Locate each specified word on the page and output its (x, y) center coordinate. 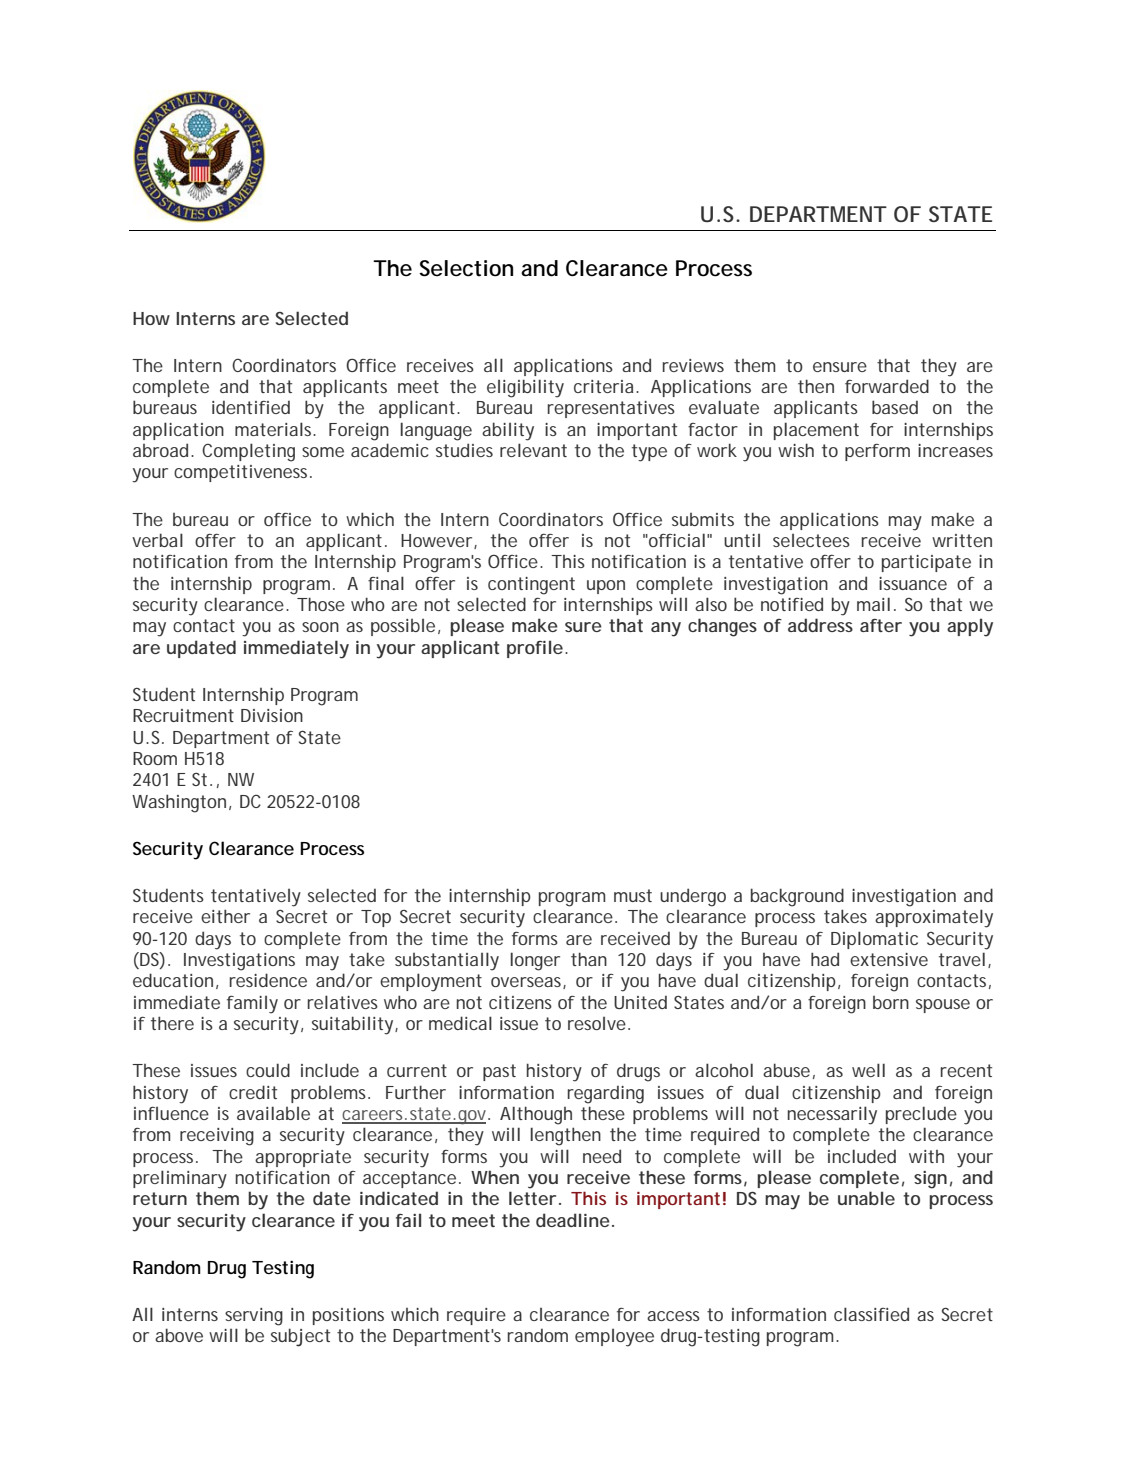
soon (320, 627)
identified (251, 407)
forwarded (887, 386)
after (881, 625)
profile (535, 649)
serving (254, 1317)
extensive (889, 959)
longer (535, 961)
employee (614, 1338)
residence (268, 980)
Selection (466, 268)
